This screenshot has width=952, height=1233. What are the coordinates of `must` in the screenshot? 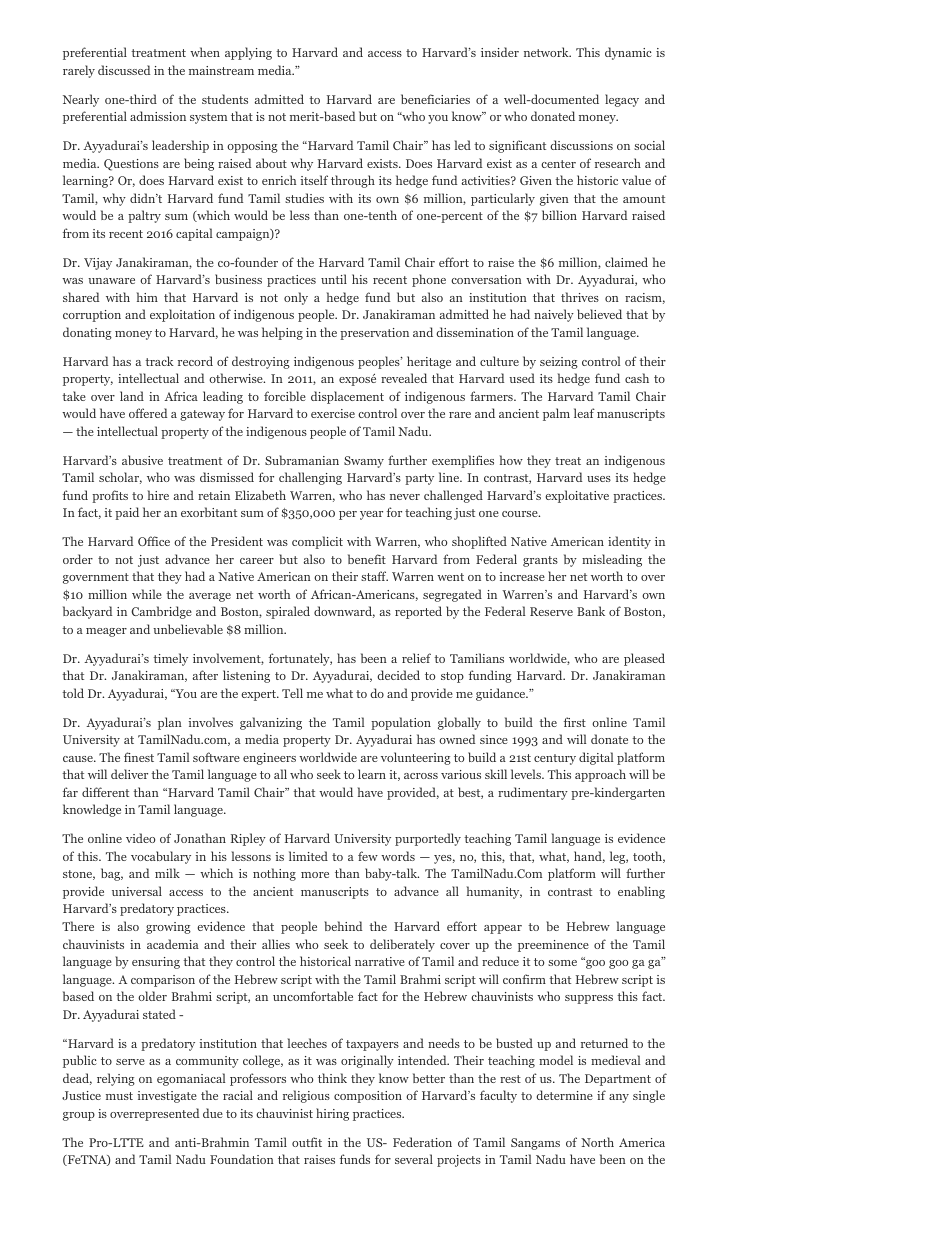 It's located at (119, 1096).
